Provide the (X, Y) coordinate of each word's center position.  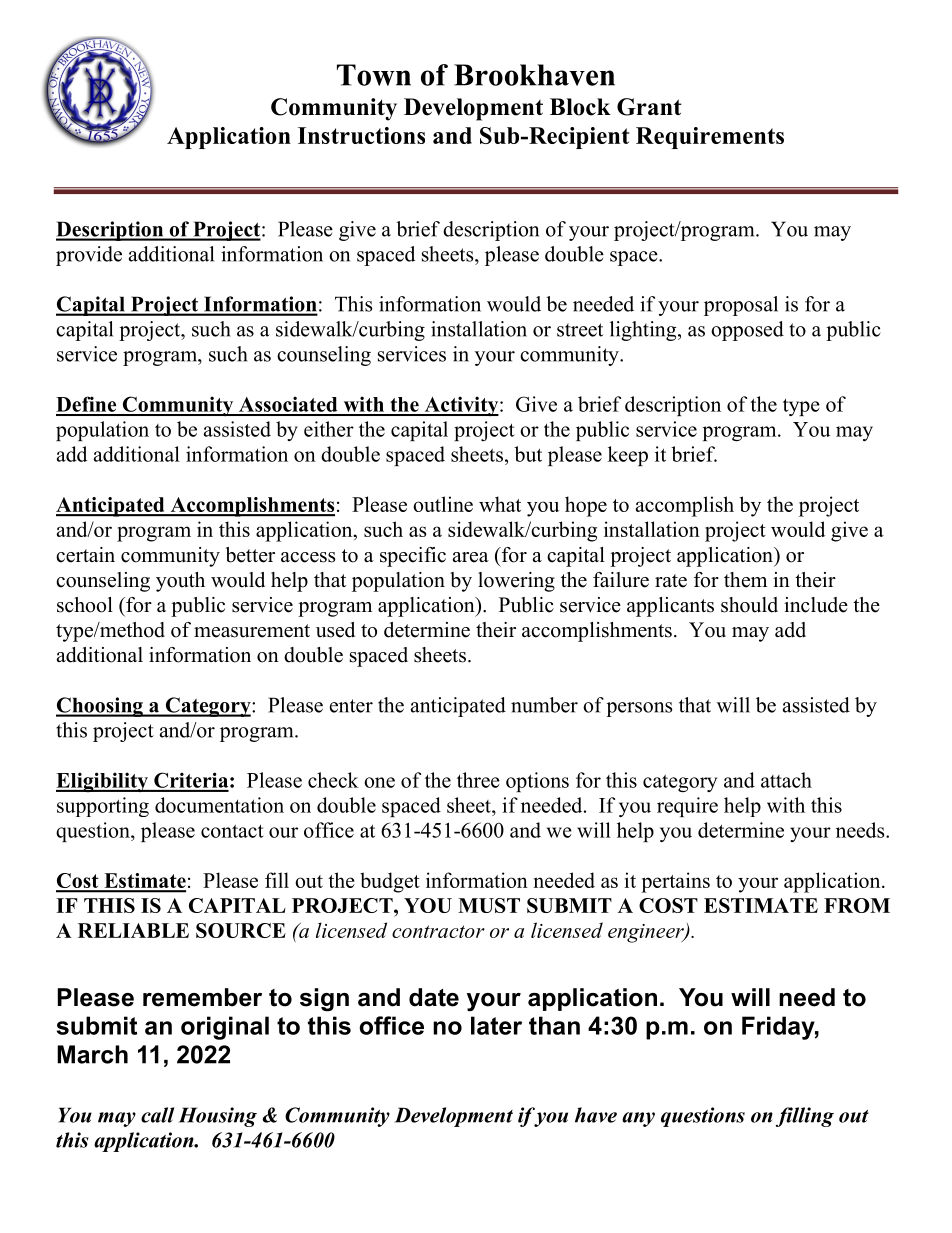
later (496, 1025)
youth (180, 582)
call (157, 1115)
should (749, 605)
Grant (649, 107)
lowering (516, 582)
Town (374, 75)
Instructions (361, 135)
